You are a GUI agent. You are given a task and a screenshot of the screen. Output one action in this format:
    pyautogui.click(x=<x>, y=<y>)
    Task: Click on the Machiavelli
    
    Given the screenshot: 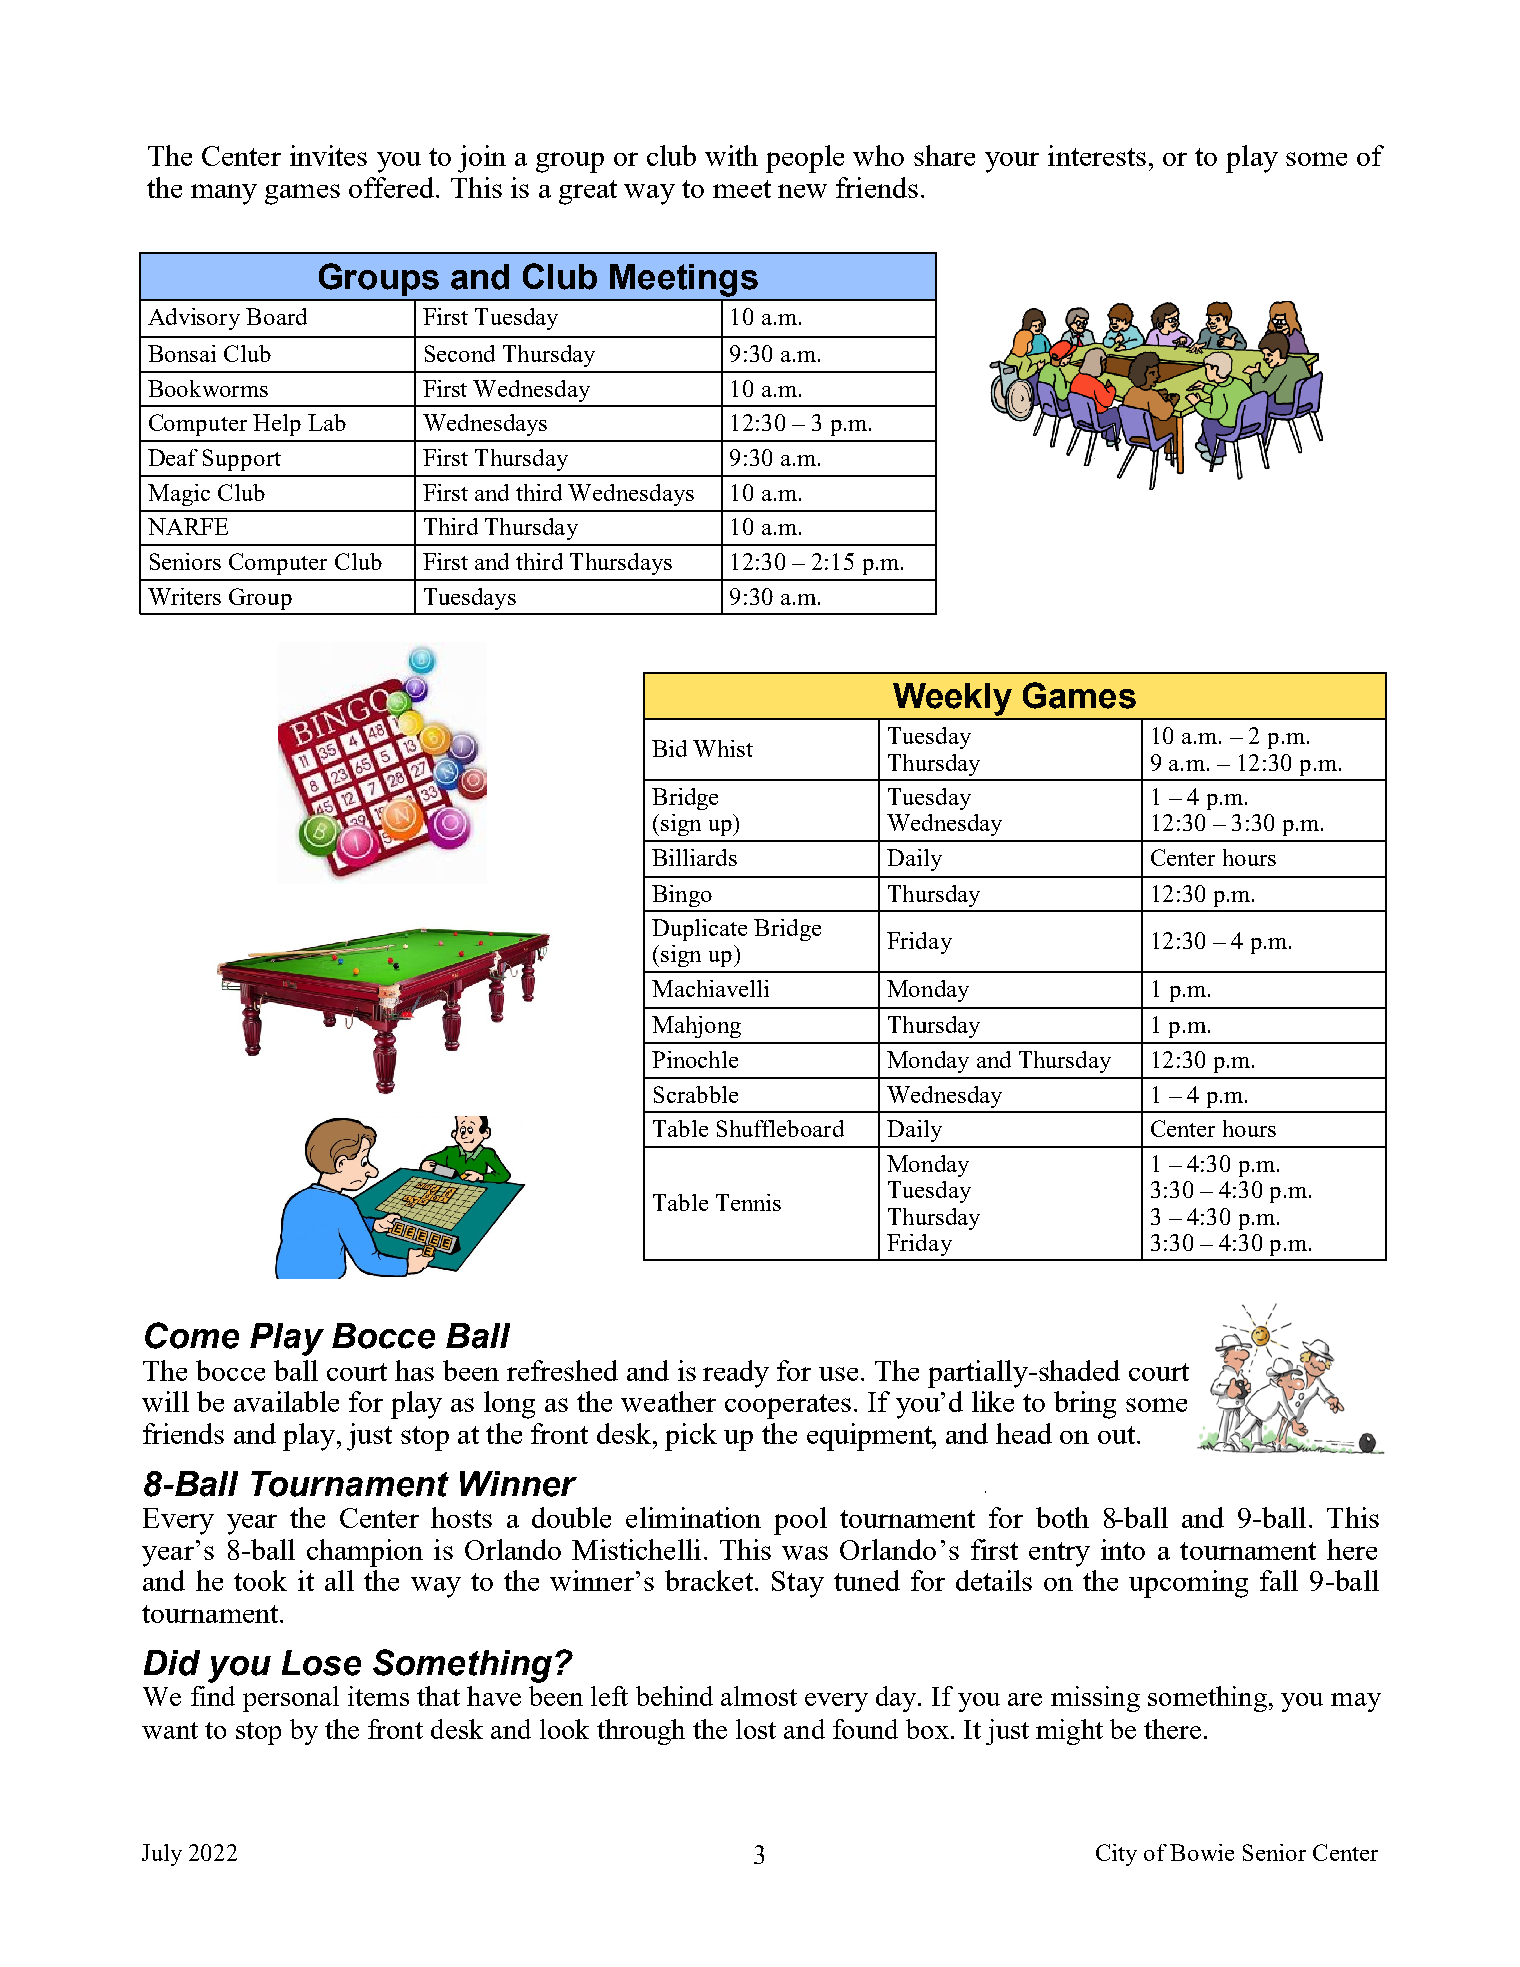 What is the action you would take?
    pyautogui.click(x=710, y=988)
